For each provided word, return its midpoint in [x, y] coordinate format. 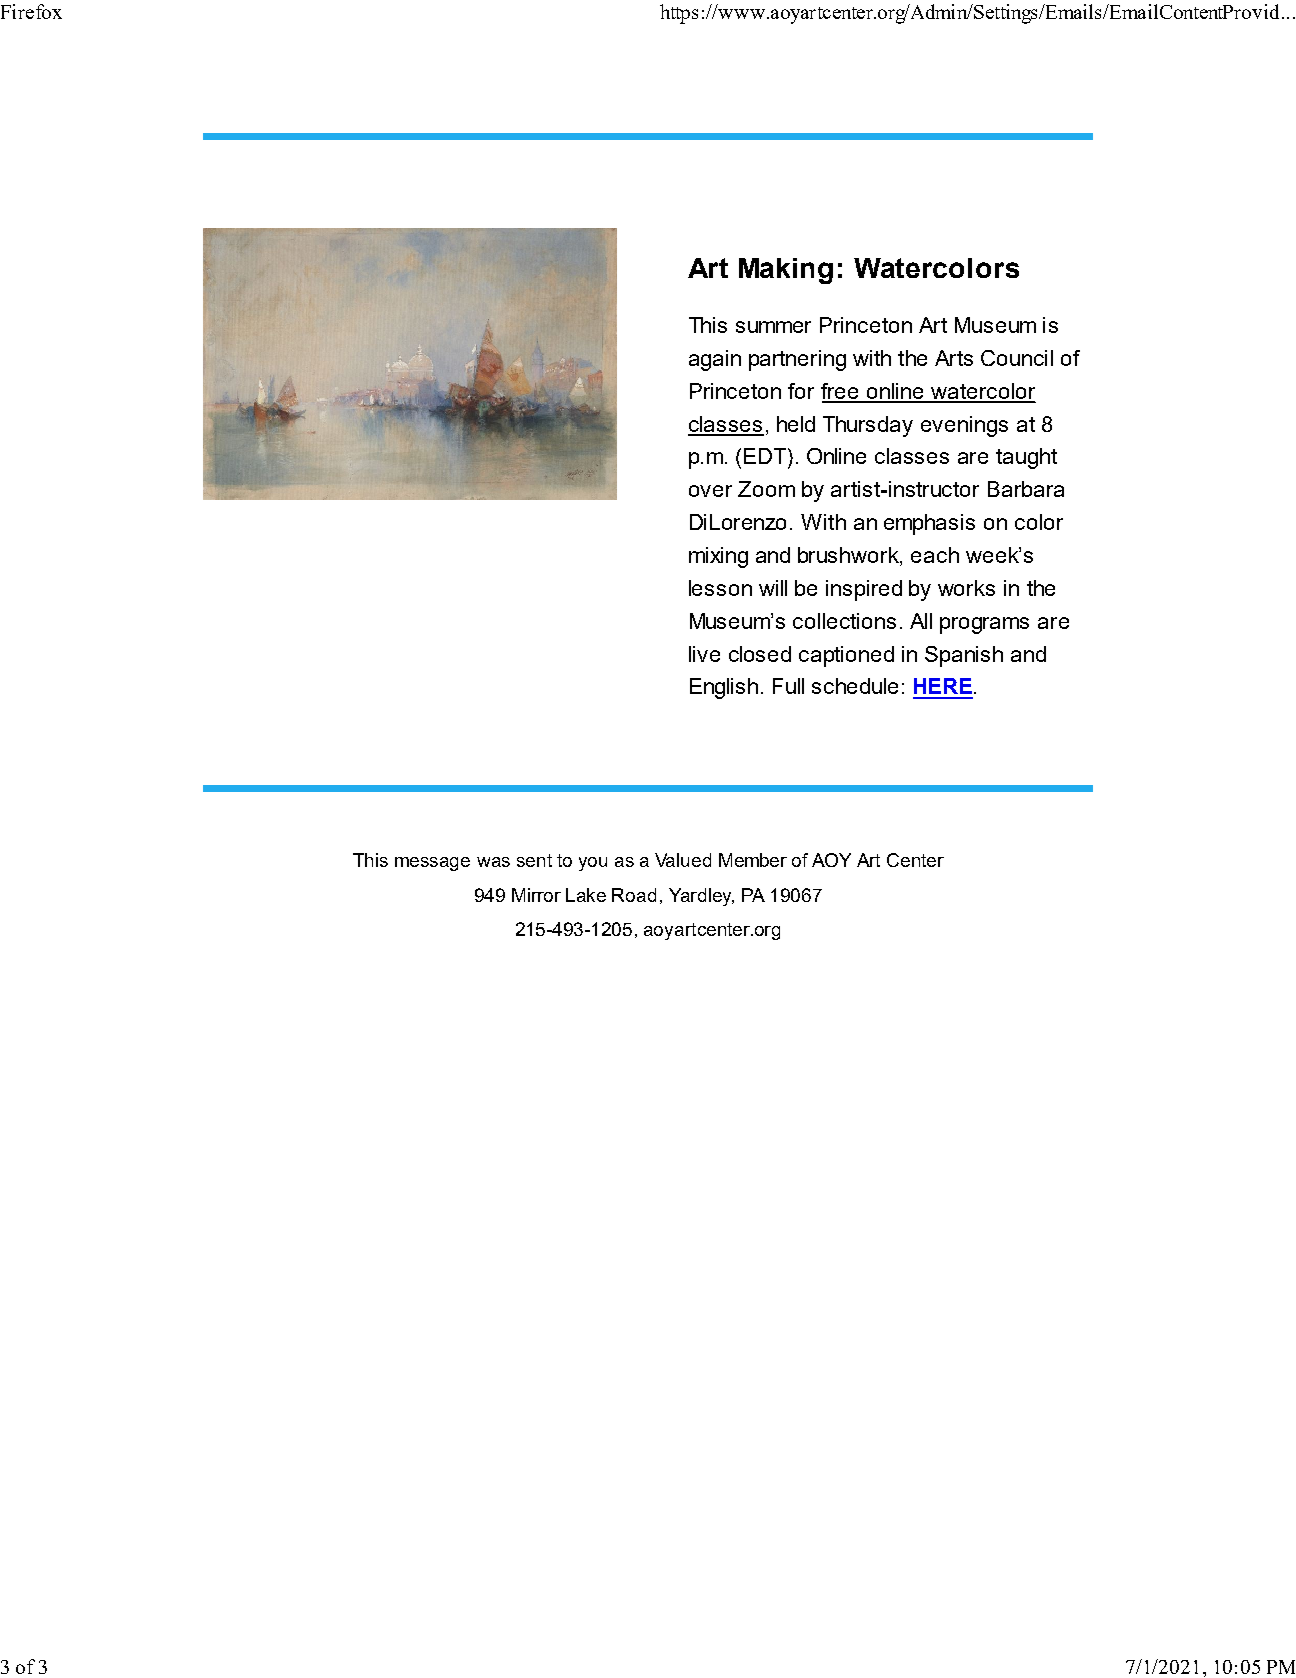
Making [786, 271]
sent [534, 860]
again [715, 360]
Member [753, 860]
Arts [954, 358]
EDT [766, 456]
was [493, 862]
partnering [797, 360]
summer [773, 327]
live [704, 654]
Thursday [868, 426]
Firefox [31, 11]
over [710, 491]
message [432, 864]
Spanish [964, 656]
